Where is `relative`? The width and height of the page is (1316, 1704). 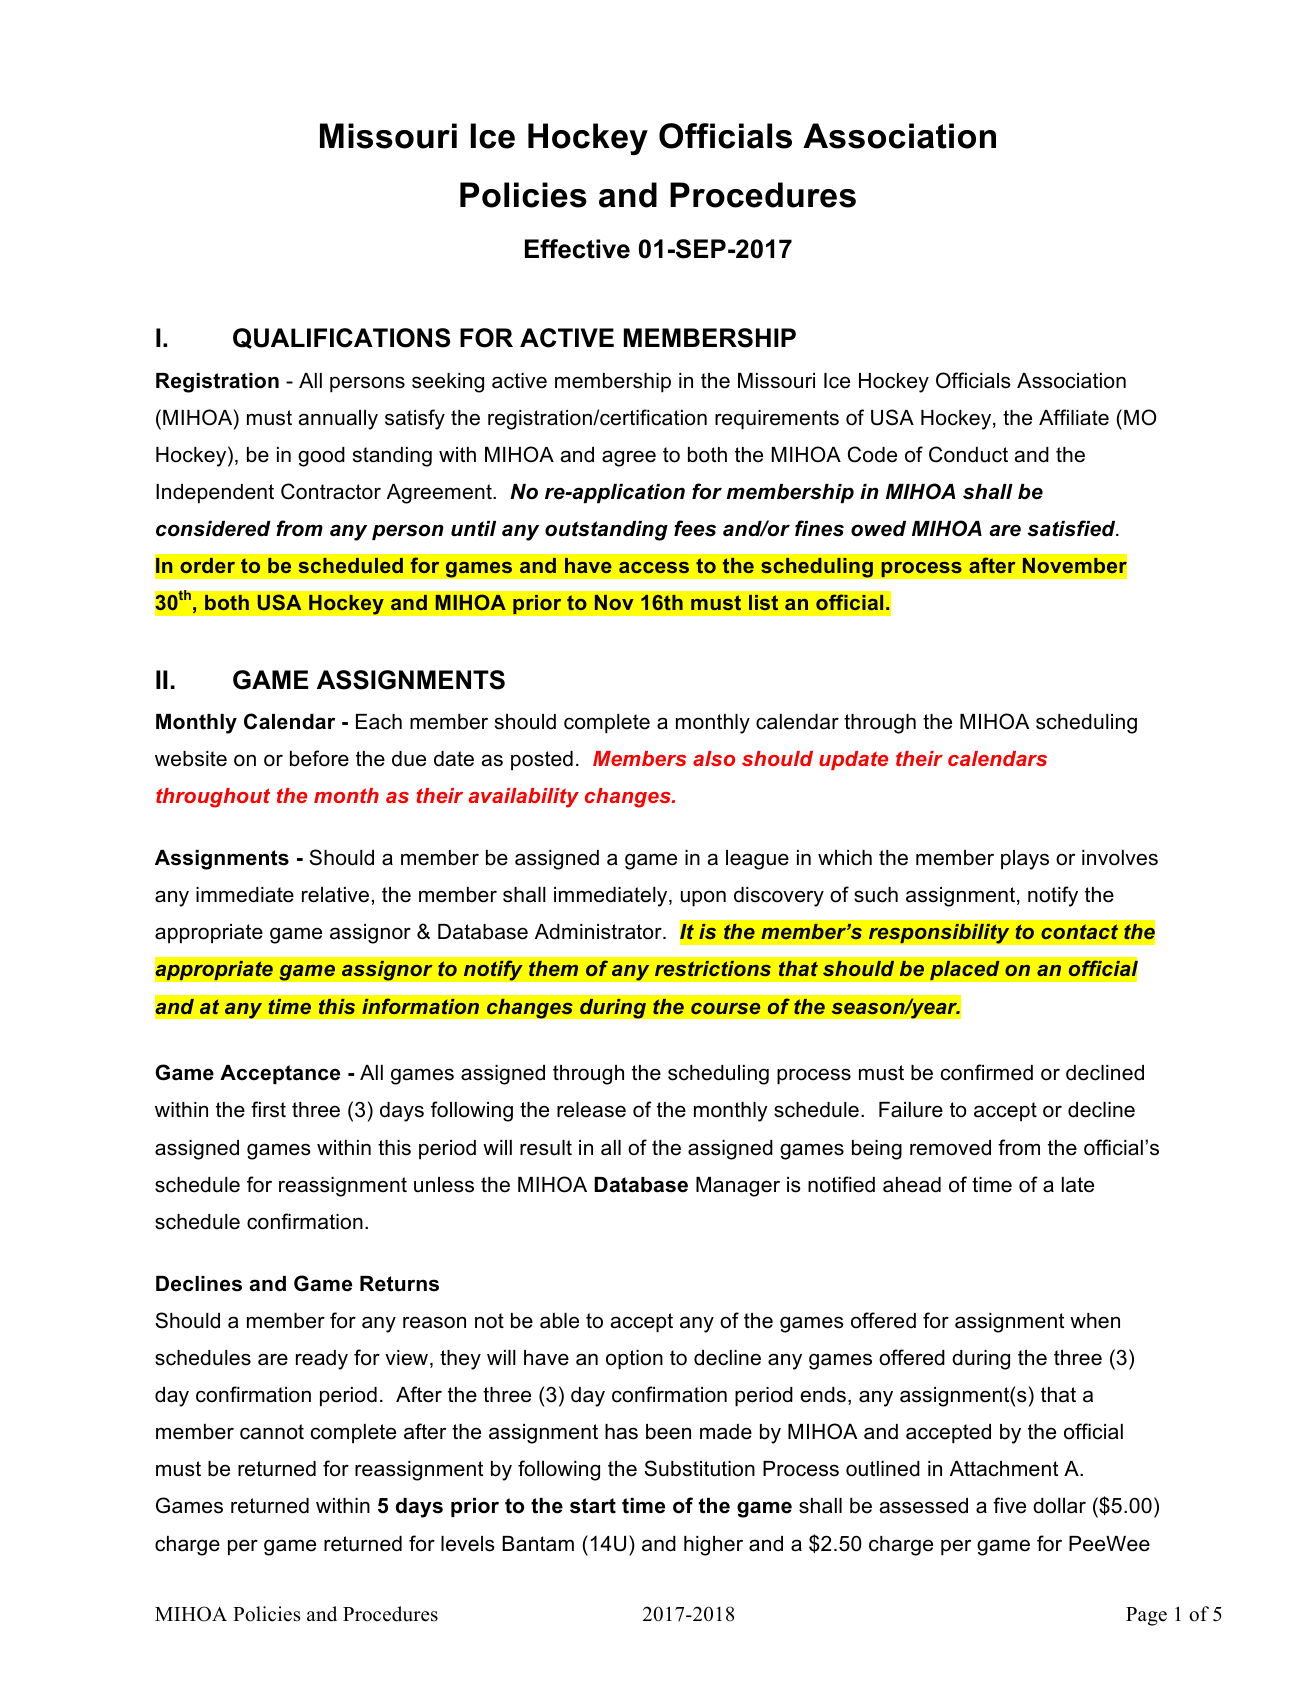 relative is located at coordinates (335, 895).
